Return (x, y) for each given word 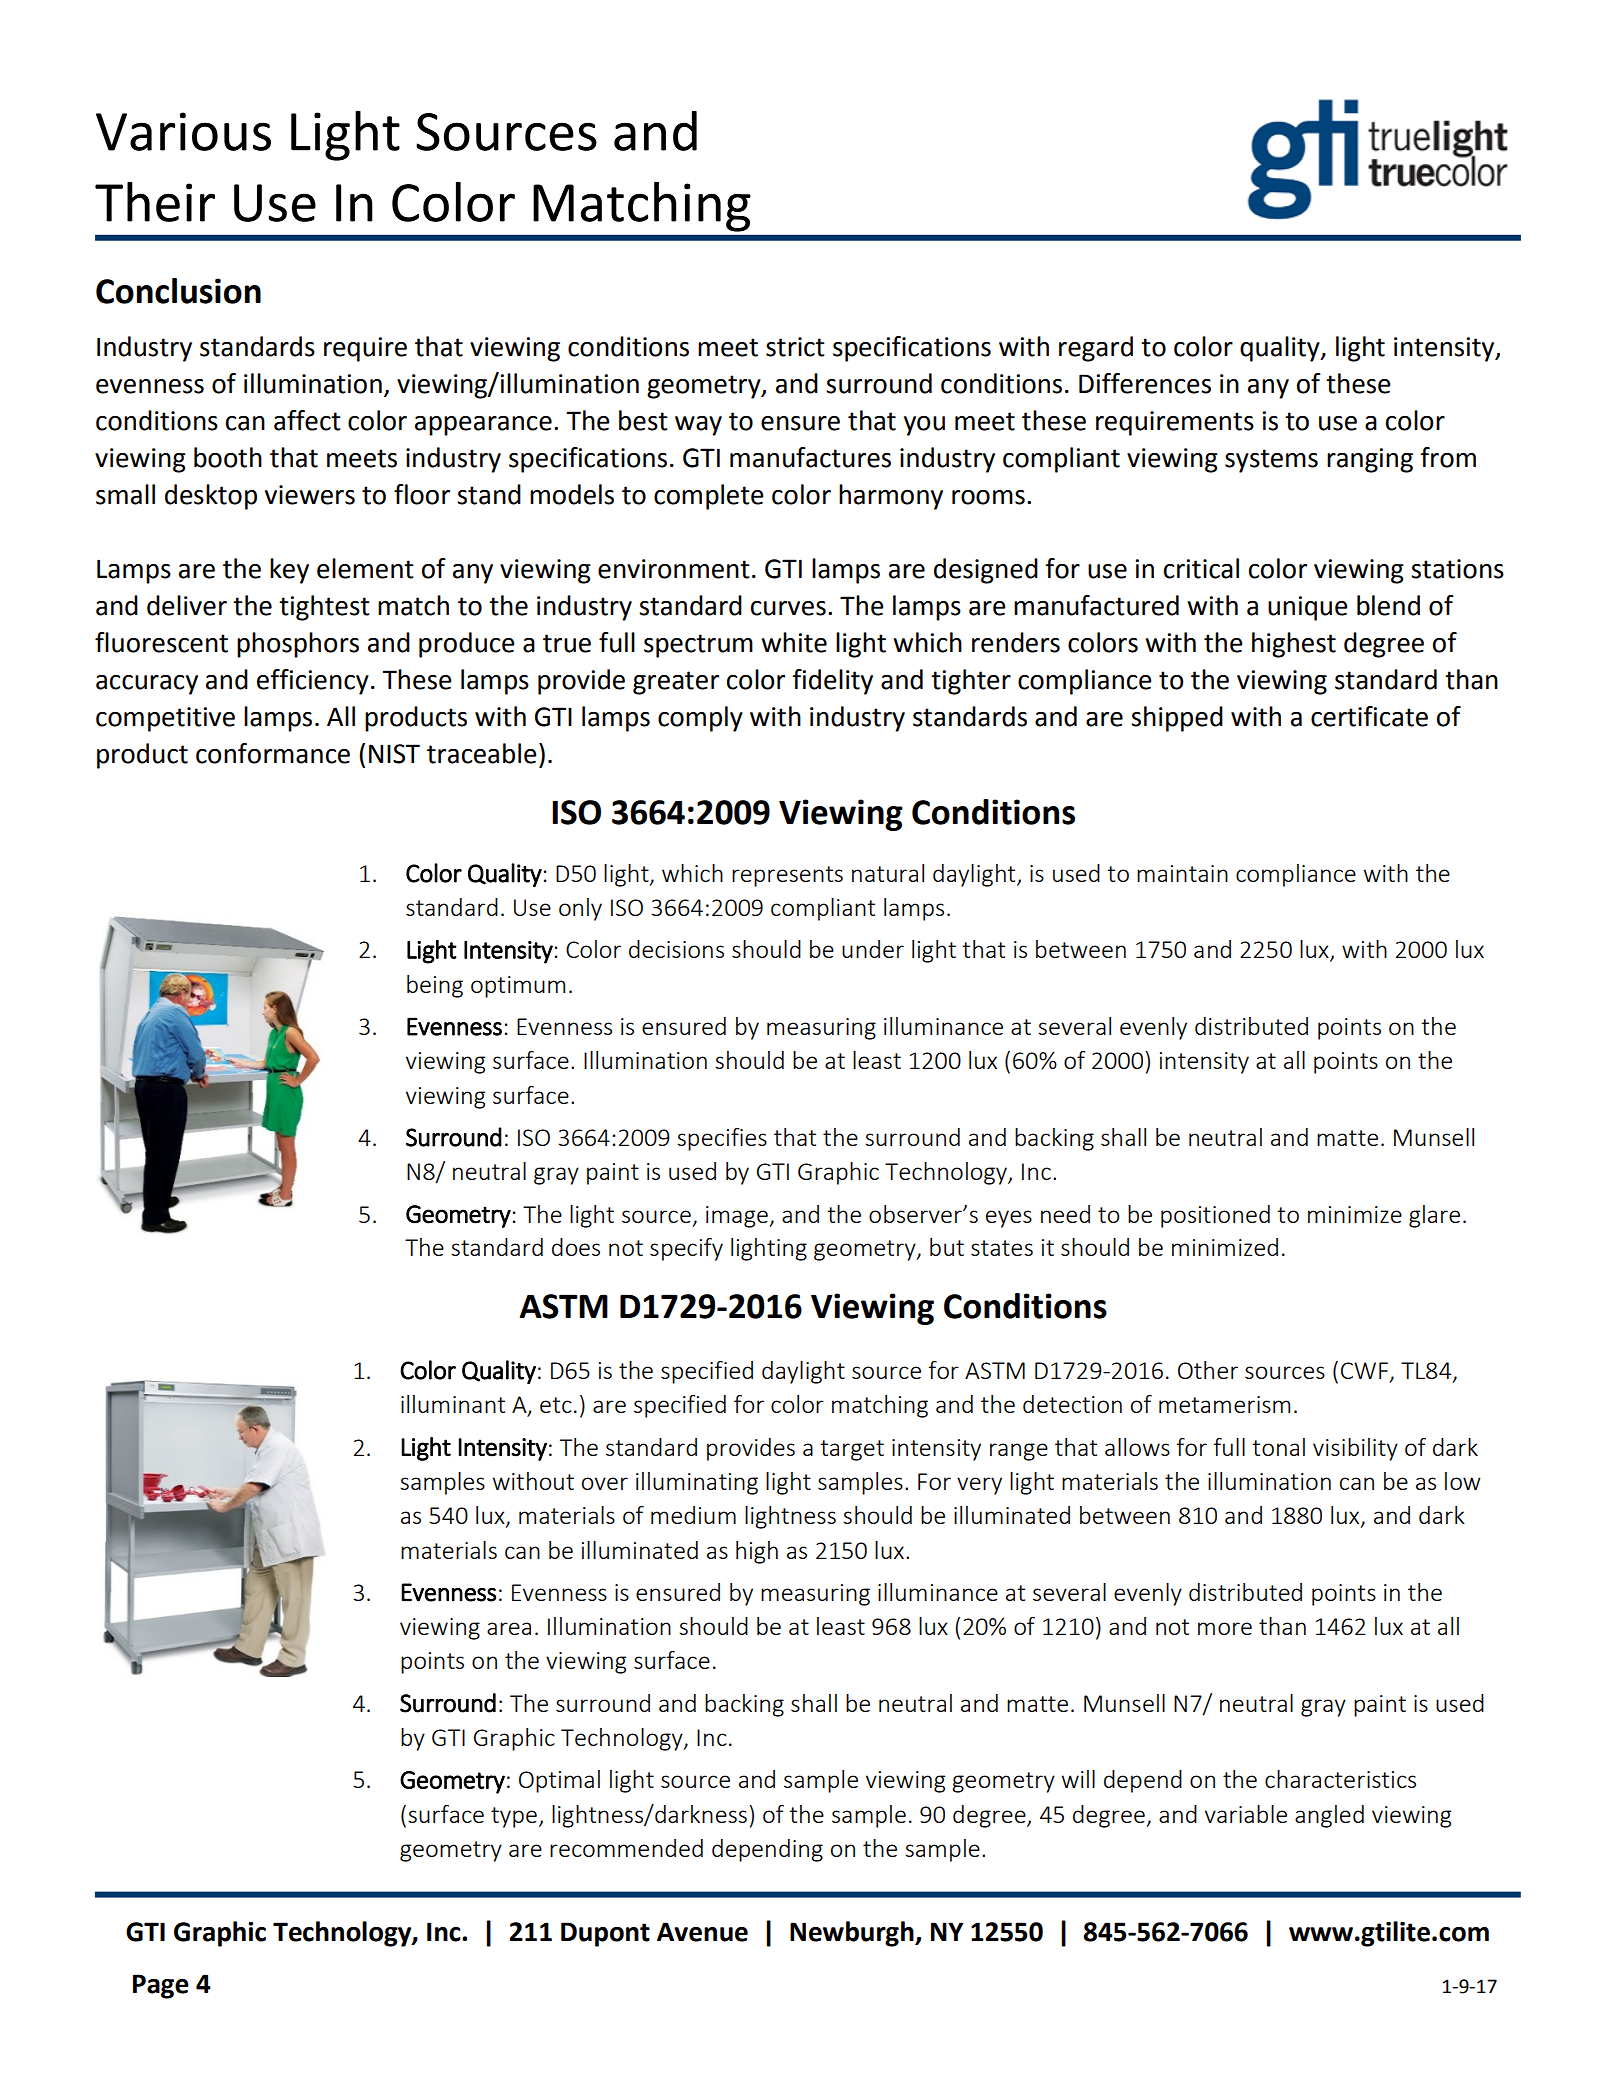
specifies (722, 1139)
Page (161, 1986)
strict (795, 347)
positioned (1215, 1216)
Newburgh (853, 1934)
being (435, 986)
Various (183, 131)
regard (1096, 349)
